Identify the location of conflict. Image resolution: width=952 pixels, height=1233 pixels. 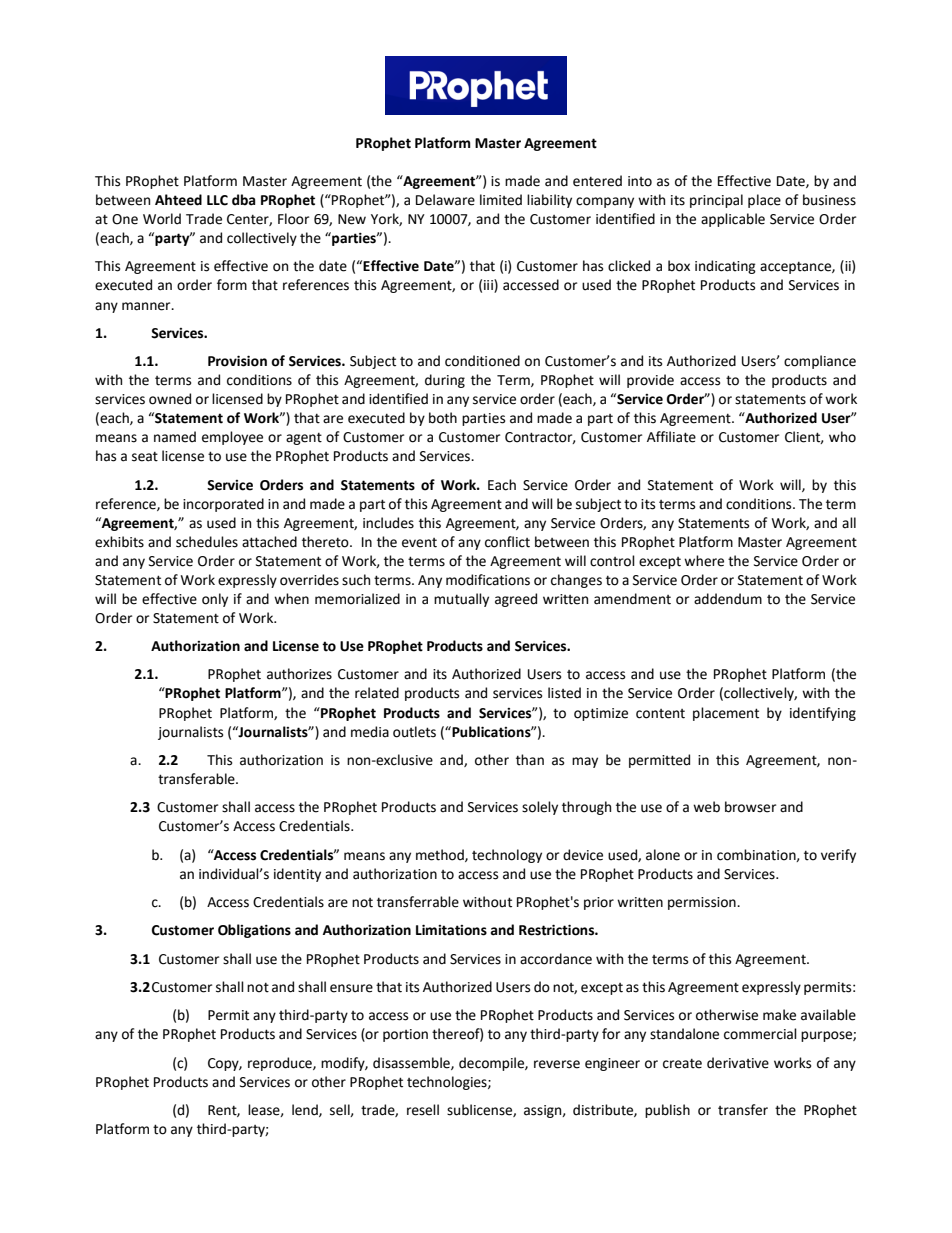
(507, 542).
